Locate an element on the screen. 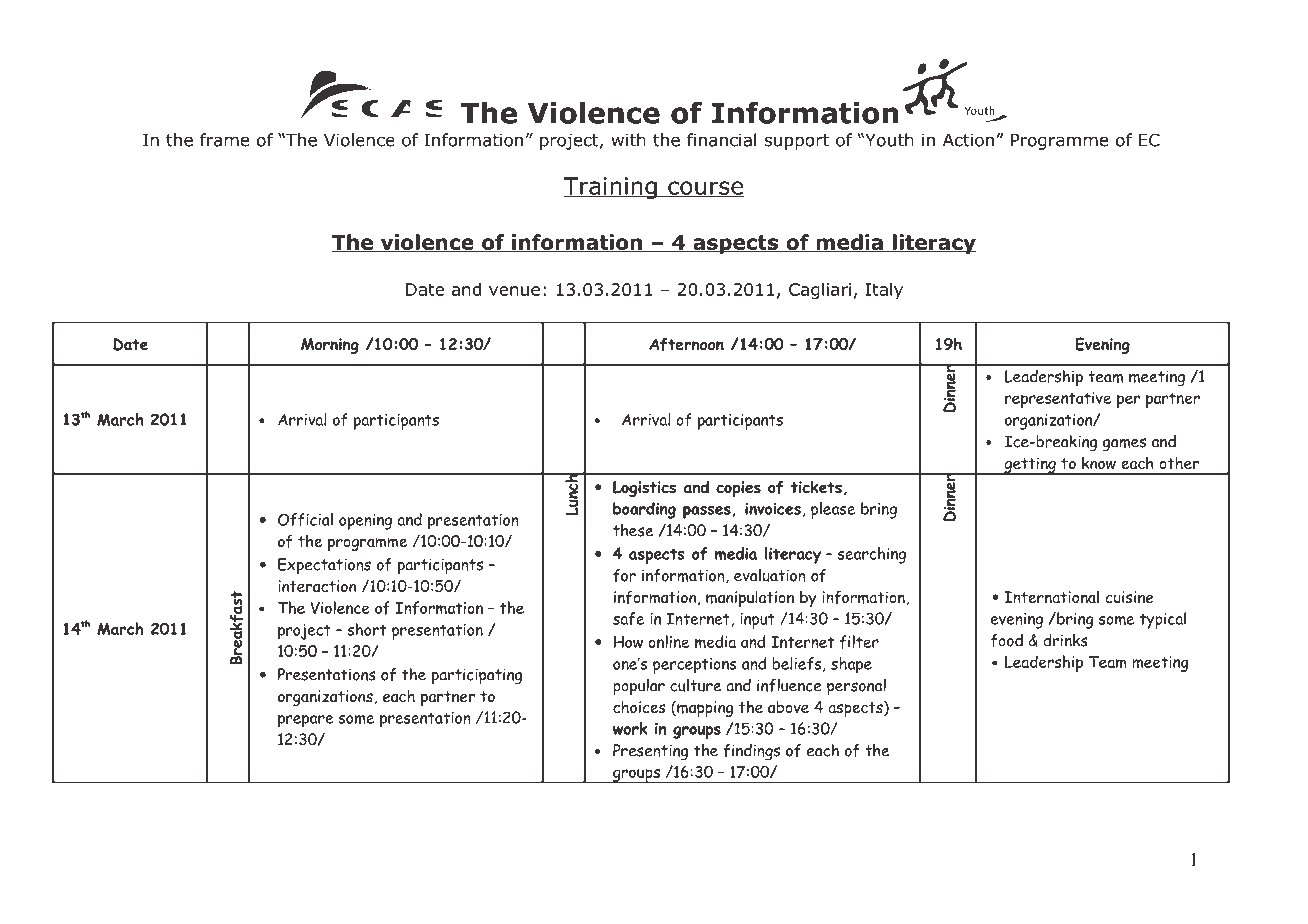  prepare is located at coordinates (306, 721).
